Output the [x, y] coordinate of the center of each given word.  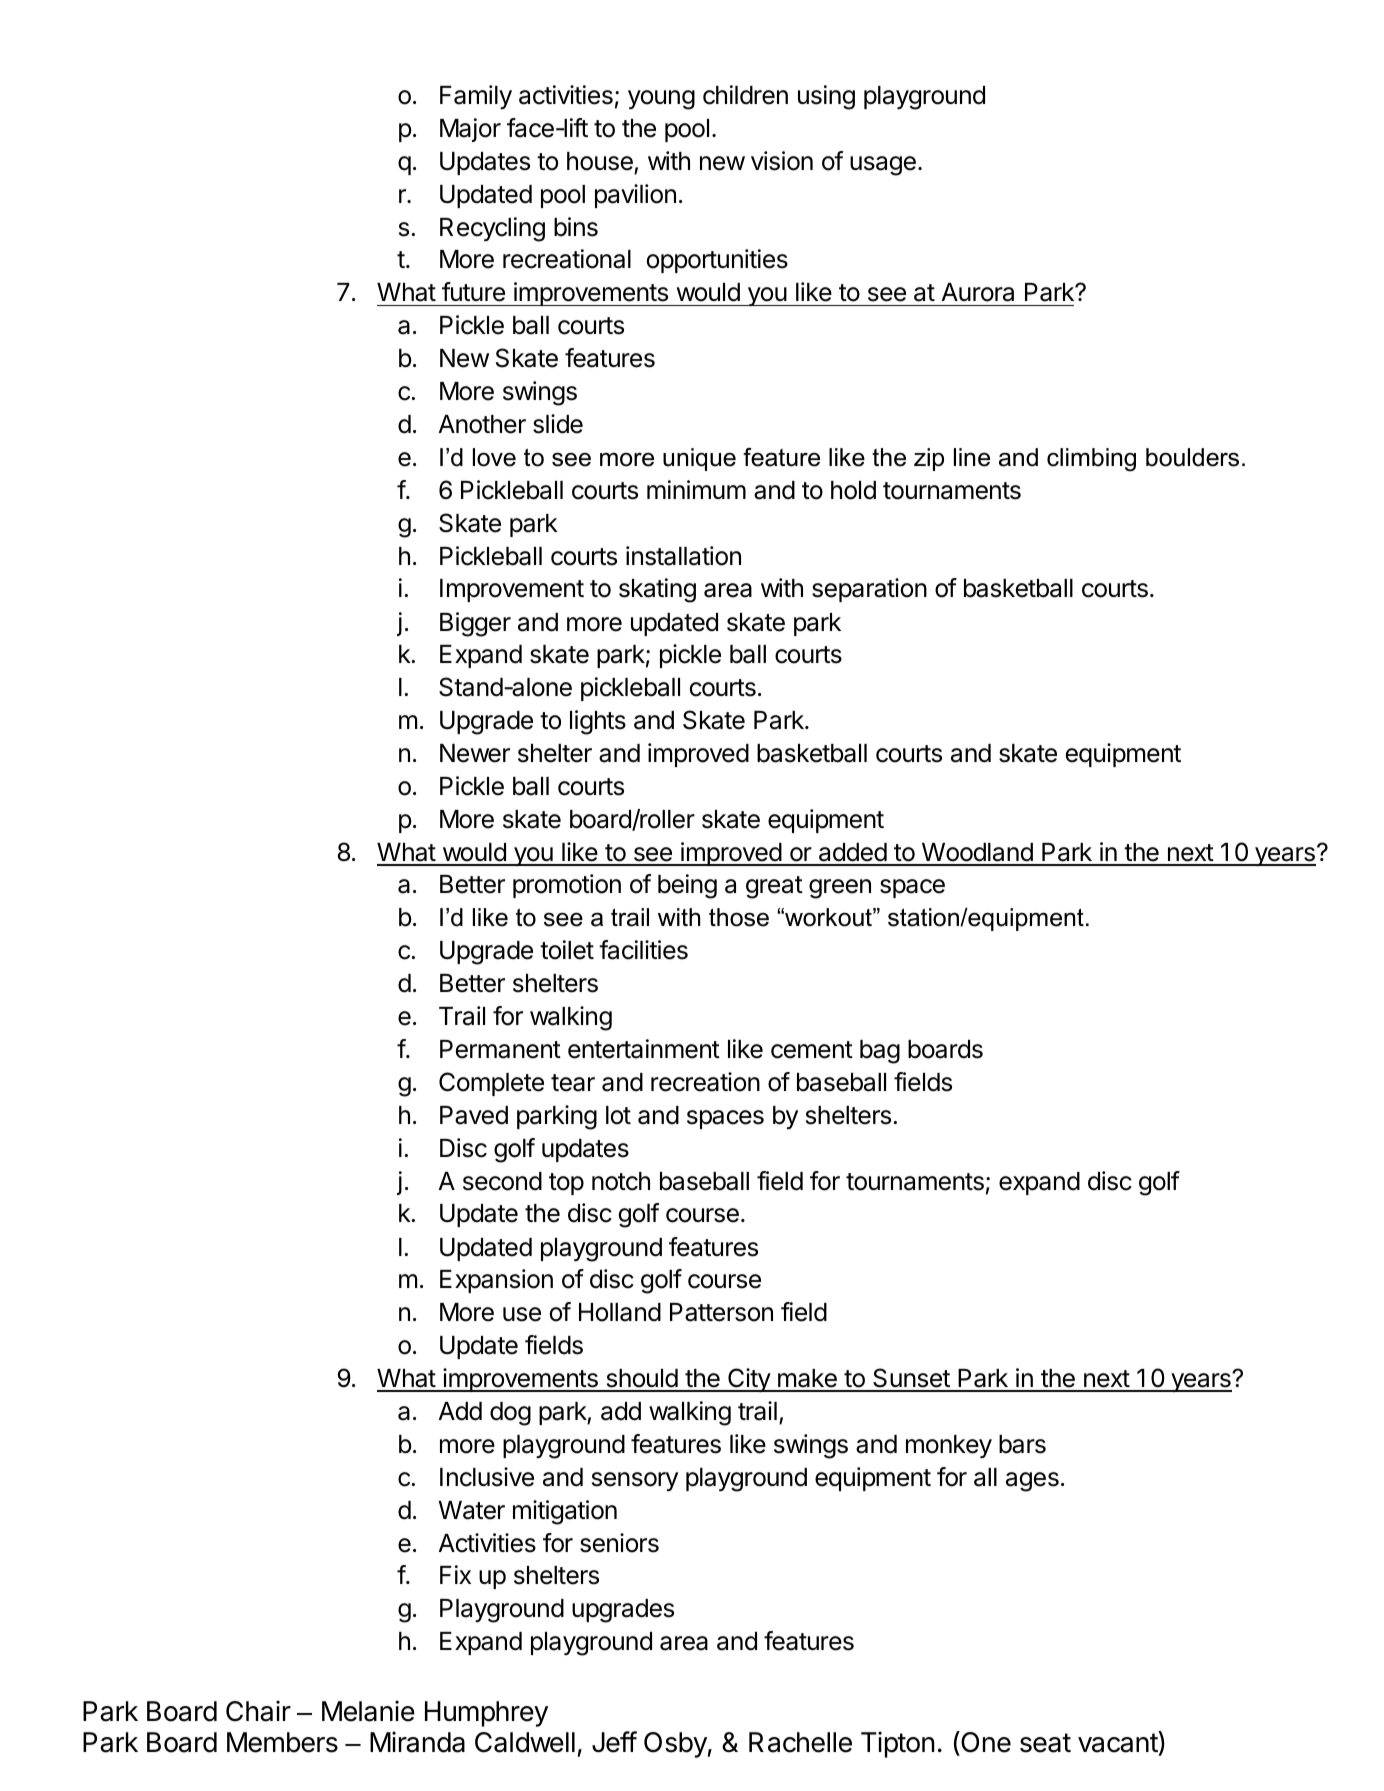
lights [598, 722]
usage [883, 166]
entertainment [644, 1049]
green [840, 889]
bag [880, 1052]
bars [1022, 1444]
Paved [474, 1115]
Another [482, 424]
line [972, 457]
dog [510, 1414]
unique [699, 459]
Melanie [368, 1711]
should [641, 1380]
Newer [475, 753]
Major [470, 130]
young [661, 100]
